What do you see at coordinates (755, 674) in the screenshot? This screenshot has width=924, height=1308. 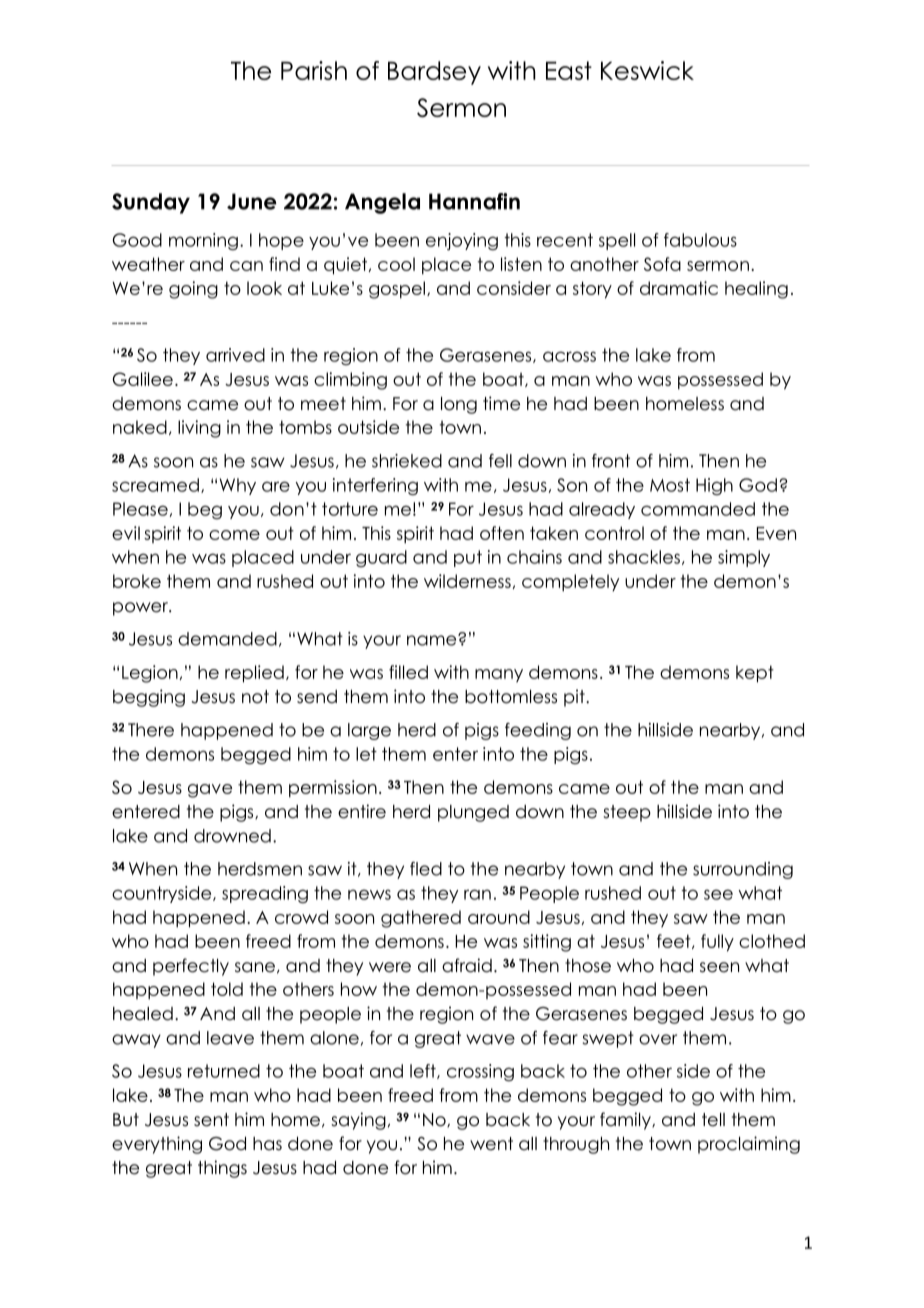 I see `kept` at bounding box center [755, 674].
